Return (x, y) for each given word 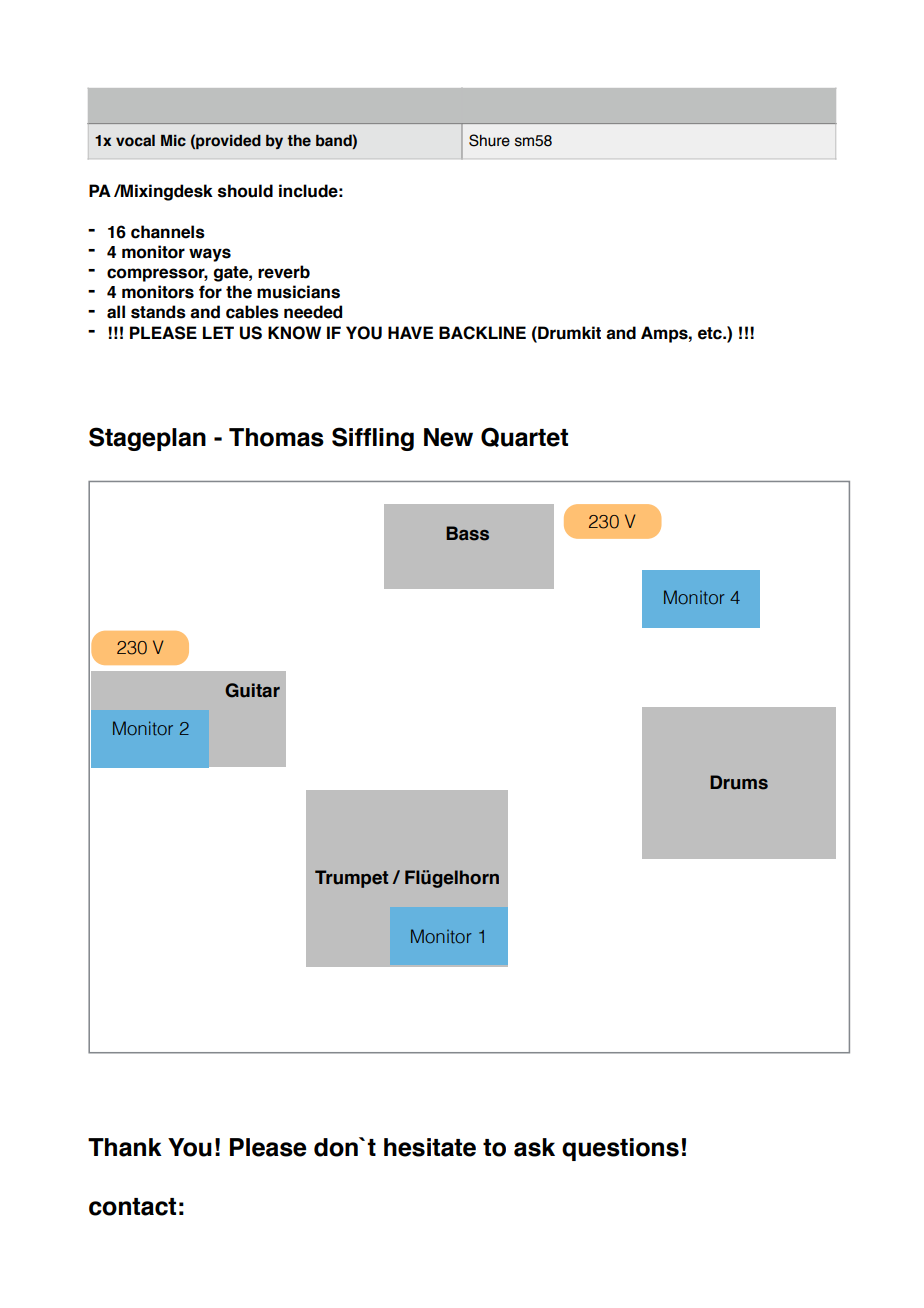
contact (132, 1207)
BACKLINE (482, 333)
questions (620, 1149)
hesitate (430, 1147)
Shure (489, 140)
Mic (173, 141)
